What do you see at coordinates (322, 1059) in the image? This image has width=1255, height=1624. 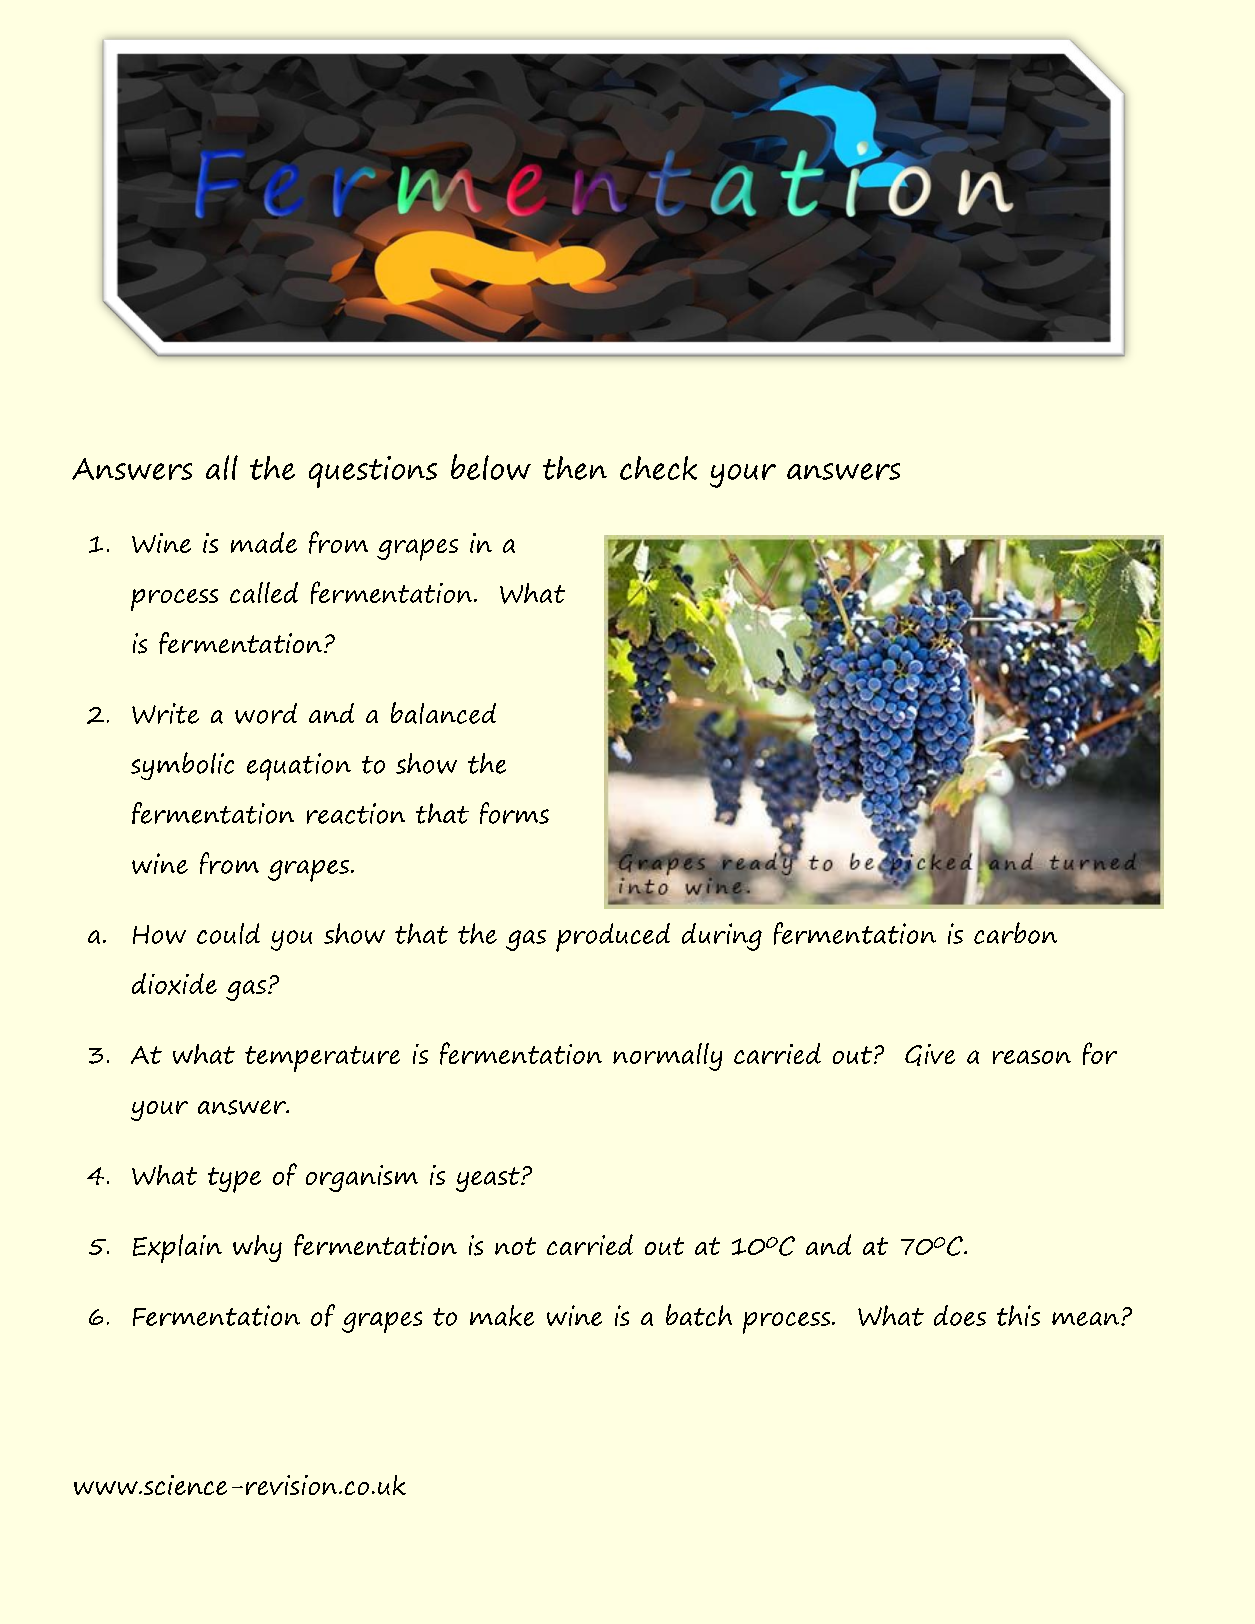 I see `temperature` at bounding box center [322, 1059].
